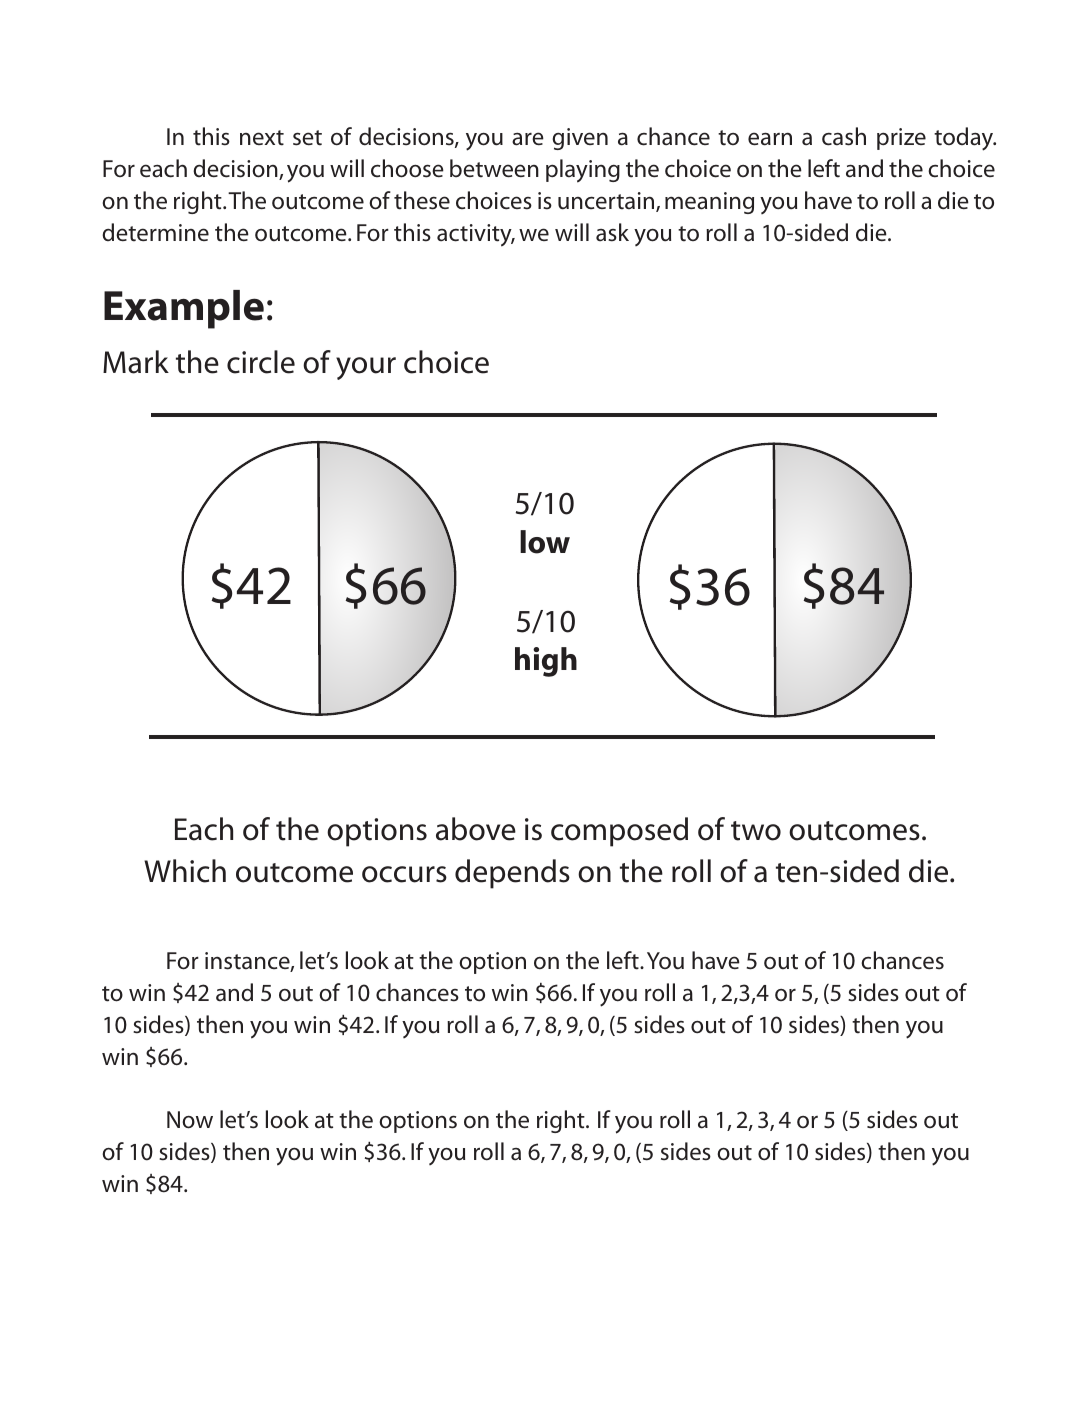 The image size is (1083, 1401). Describe the element at coordinates (190, 1120) in the page. I see `Now` at that location.
